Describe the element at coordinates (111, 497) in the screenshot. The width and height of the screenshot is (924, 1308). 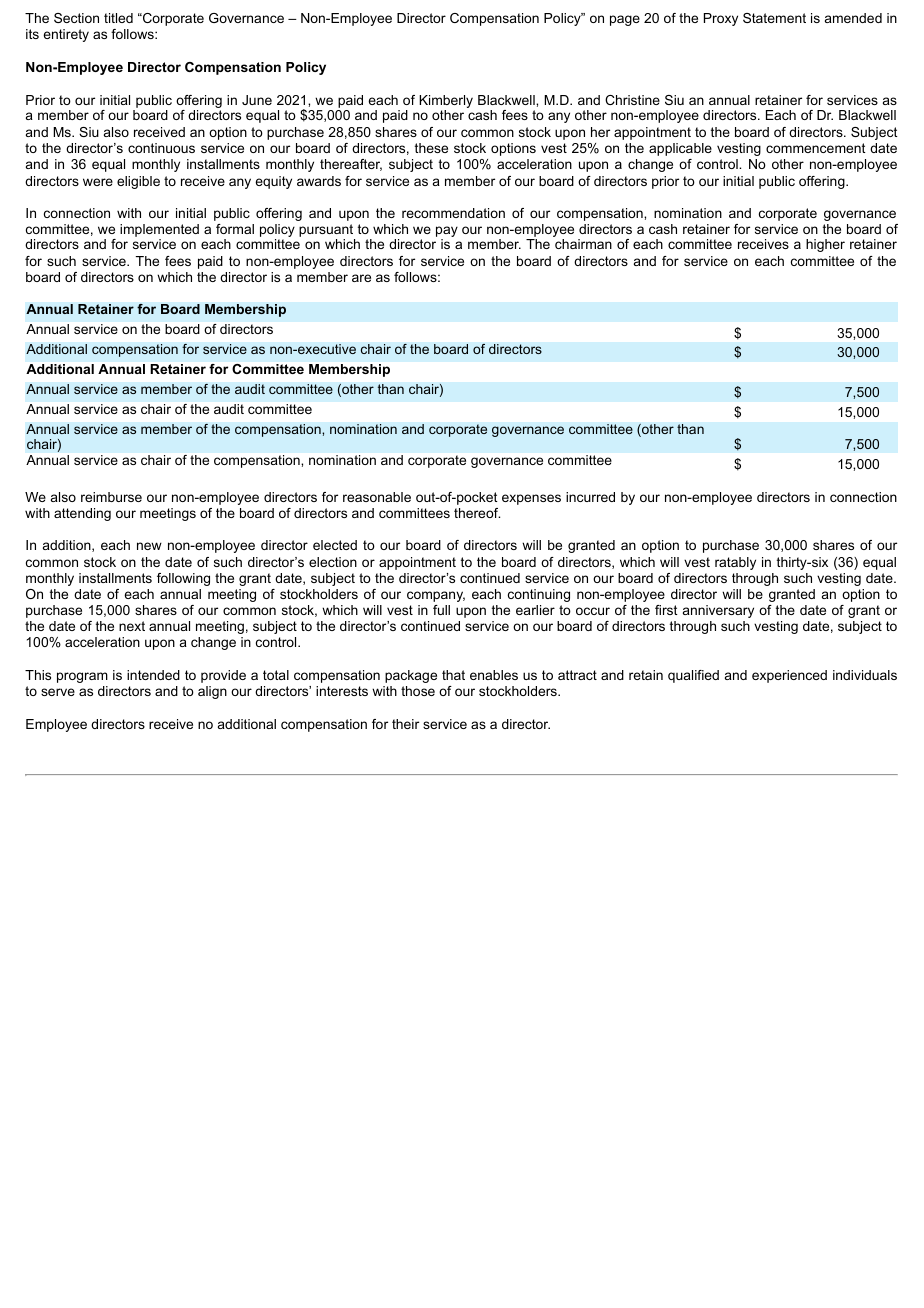
I see `reimburse` at that location.
